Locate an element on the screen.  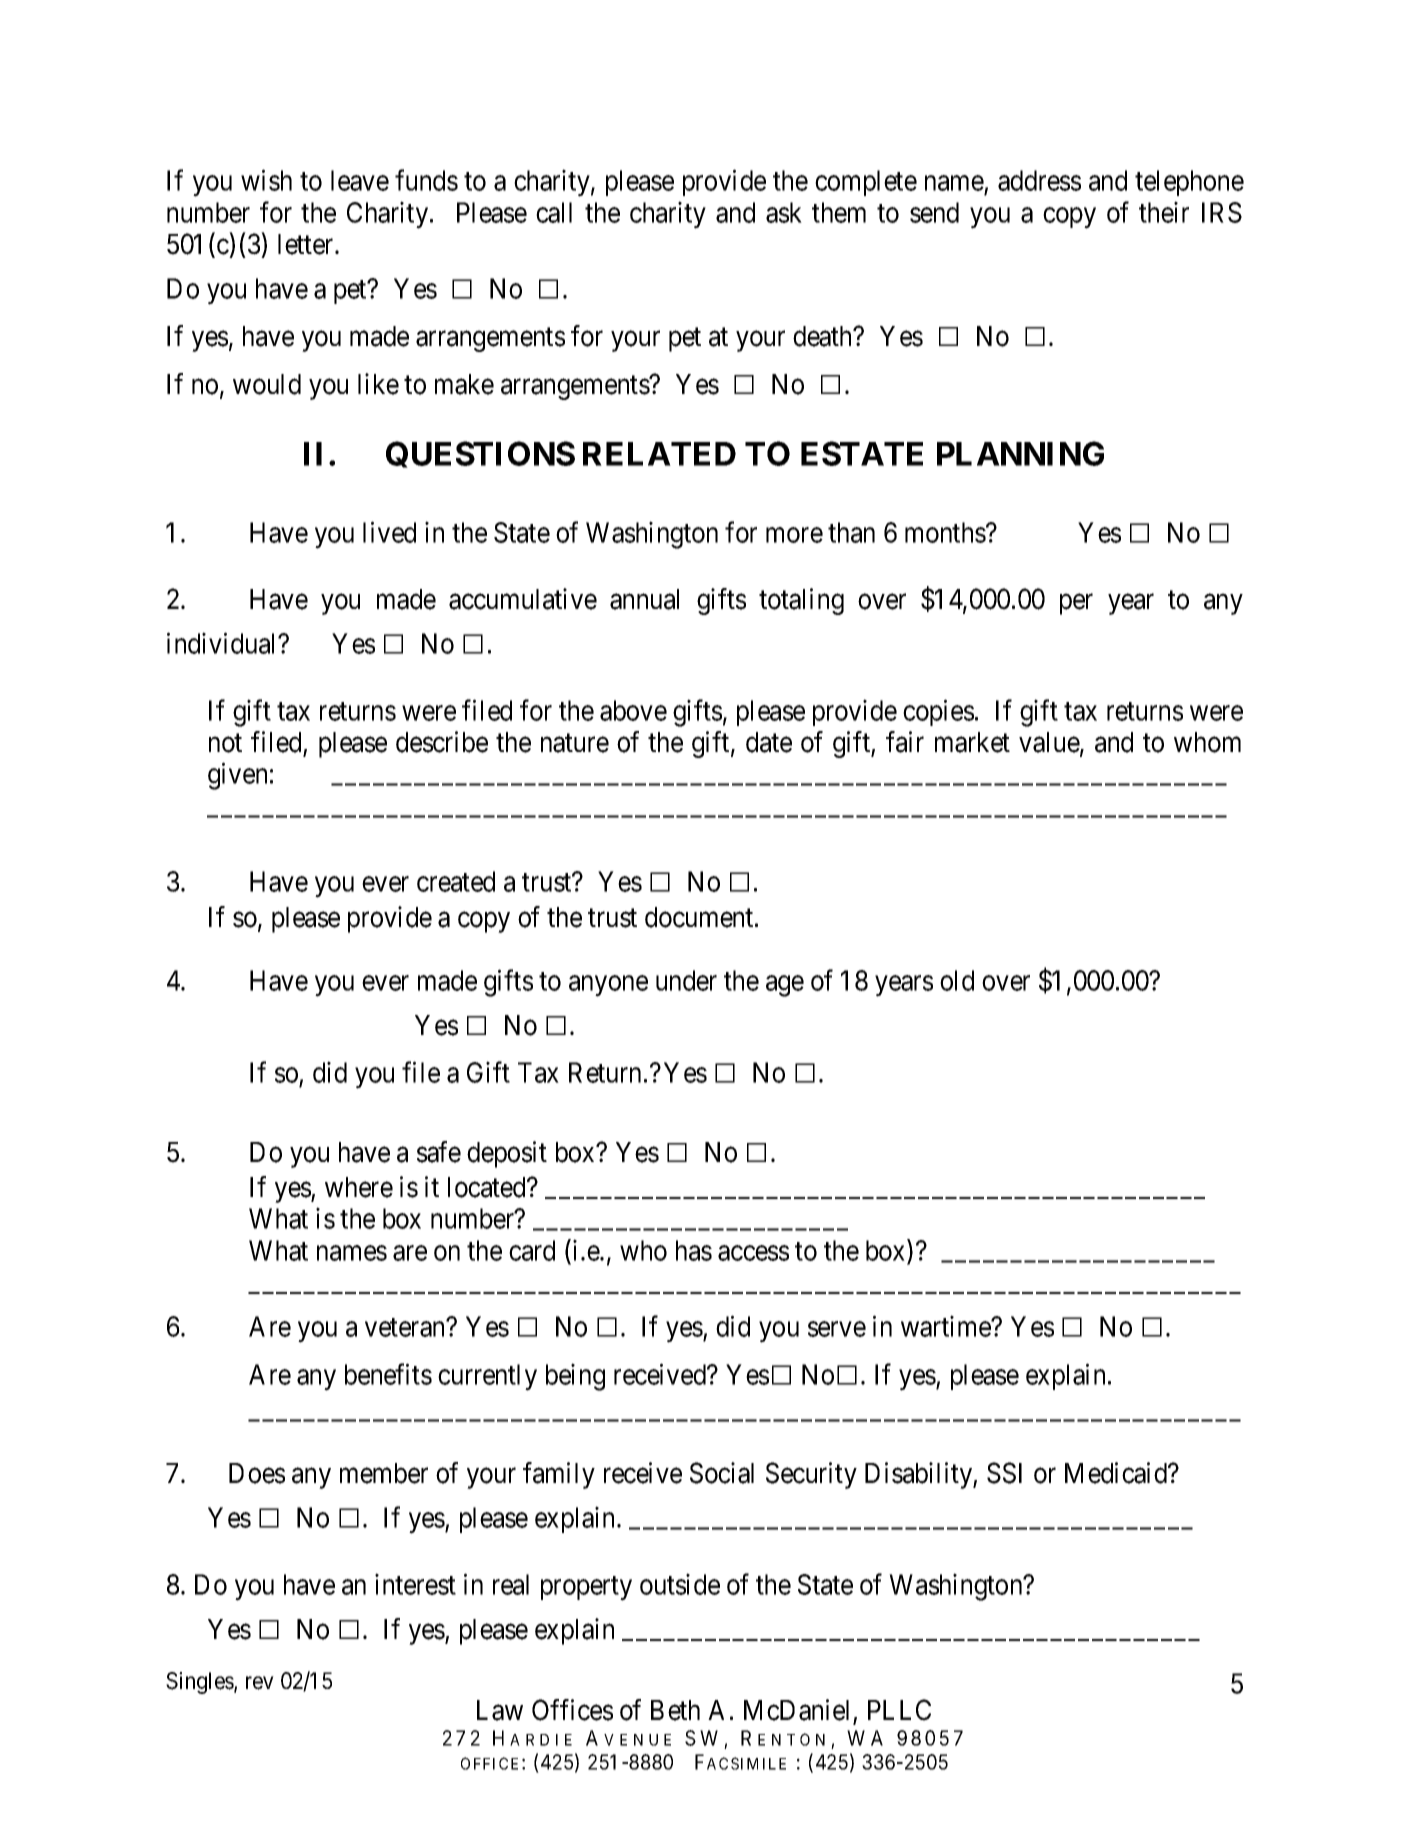
their is located at coordinates (1164, 212).
